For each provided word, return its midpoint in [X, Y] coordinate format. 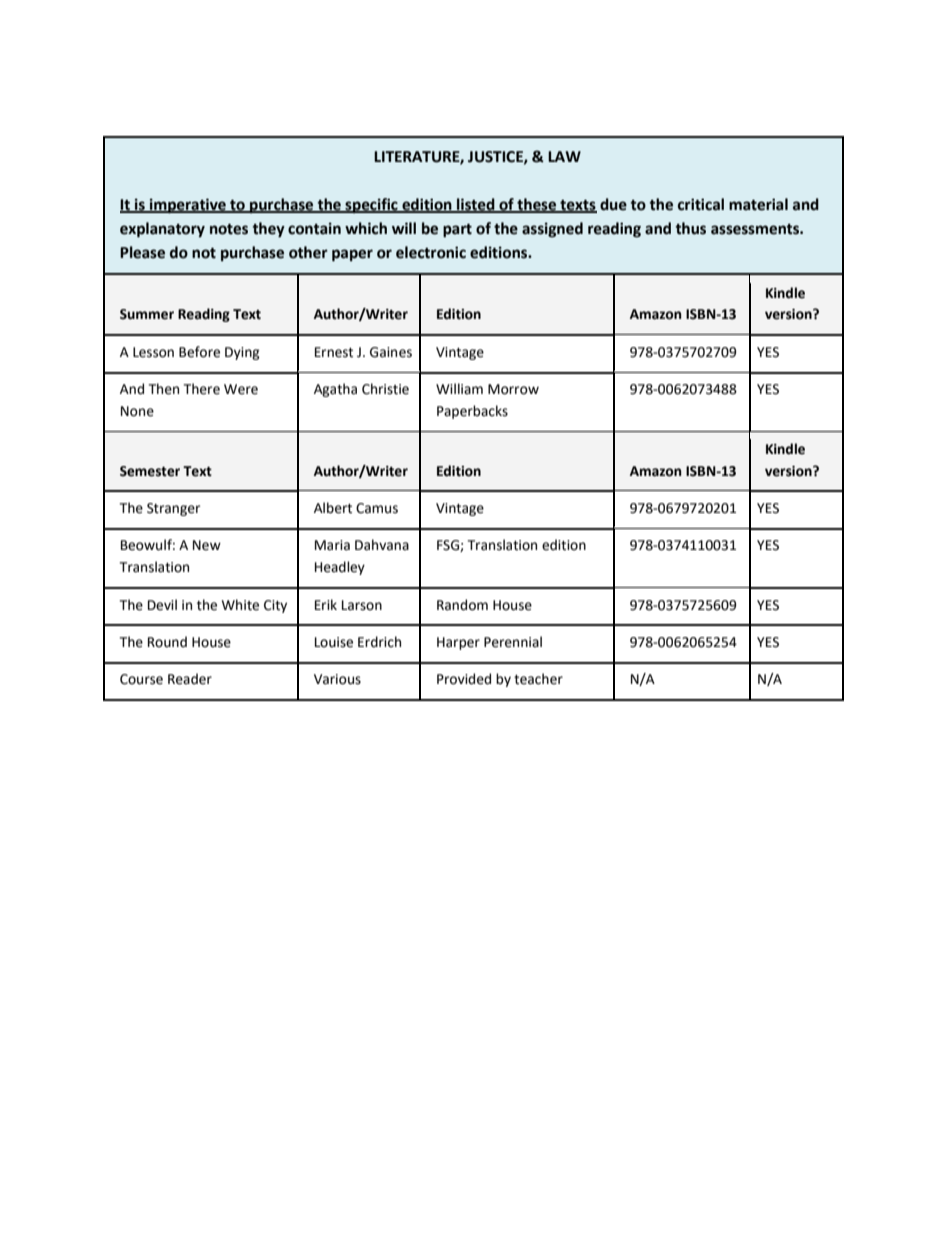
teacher [538, 679]
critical [701, 204]
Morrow [513, 389]
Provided [464, 679]
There [201, 389]
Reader [190, 679]
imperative [188, 206]
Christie [385, 389]
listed [476, 205]
